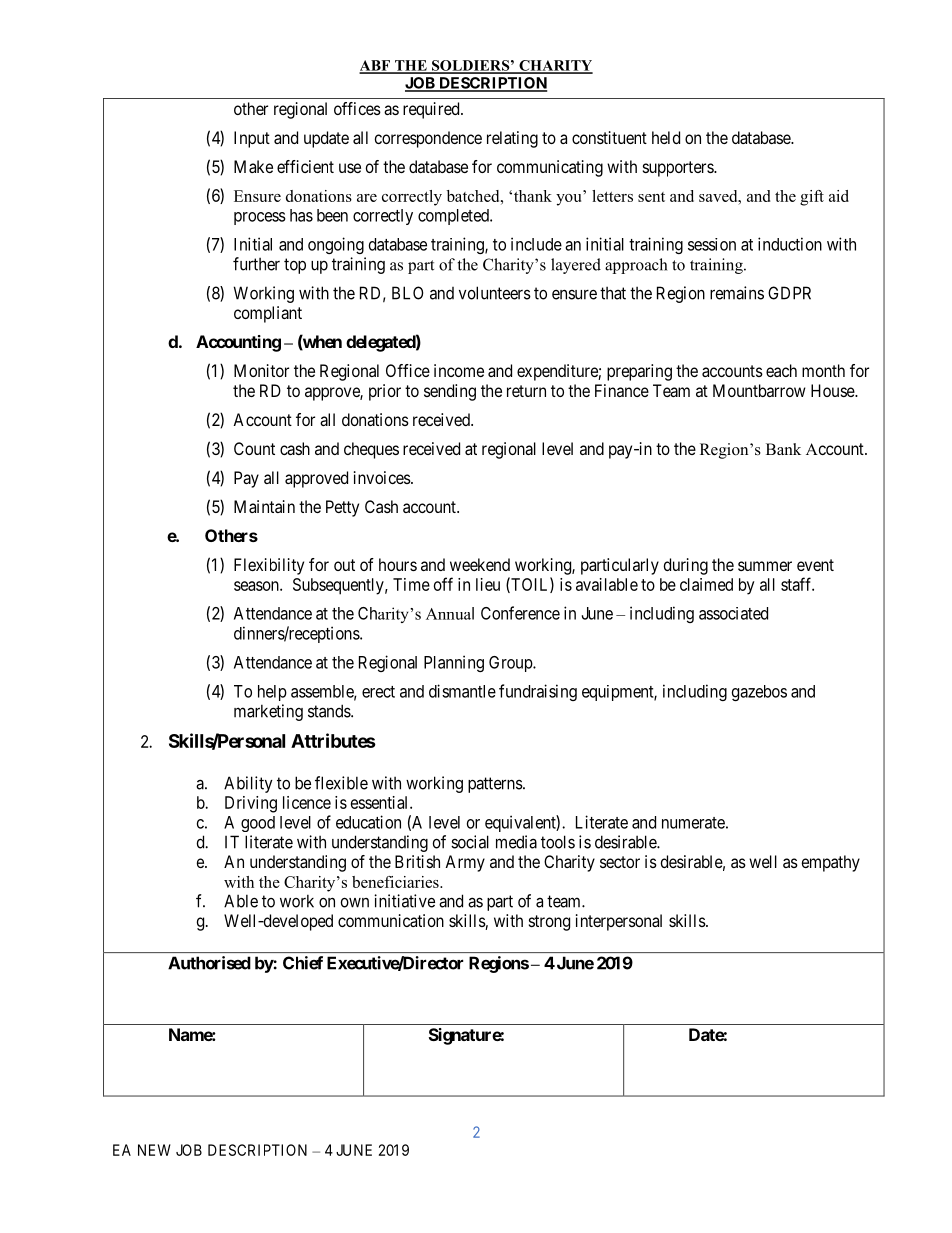 Image resolution: width=952 pixels, height=1233 pixels. I want to click on marketing, so click(268, 712).
